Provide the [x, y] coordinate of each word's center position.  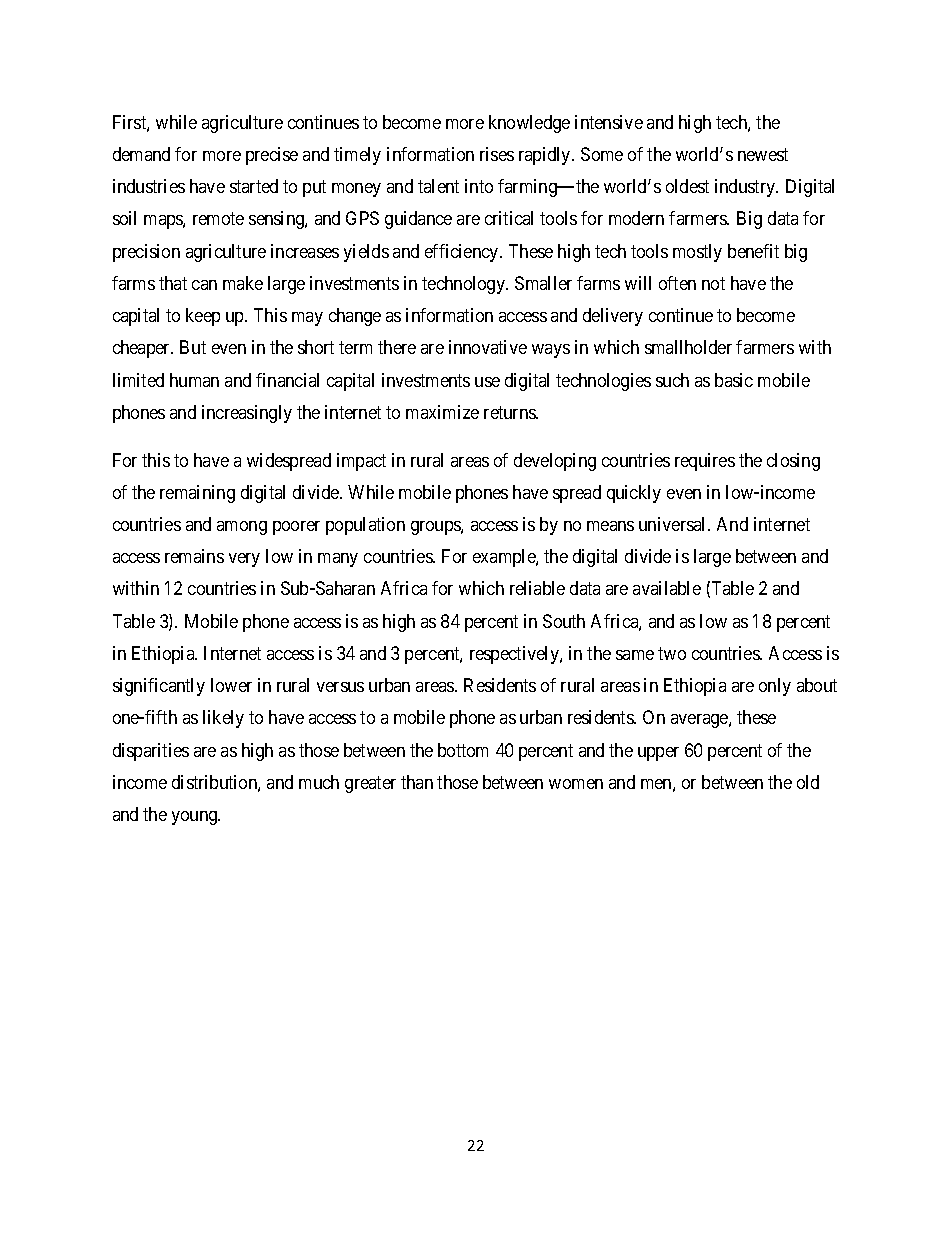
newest [763, 154]
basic [734, 380]
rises [497, 154]
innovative [488, 347]
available [667, 588]
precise [272, 156]
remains [194, 556]
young [196, 818]
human [194, 380]
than [417, 782]
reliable [537, 588]
